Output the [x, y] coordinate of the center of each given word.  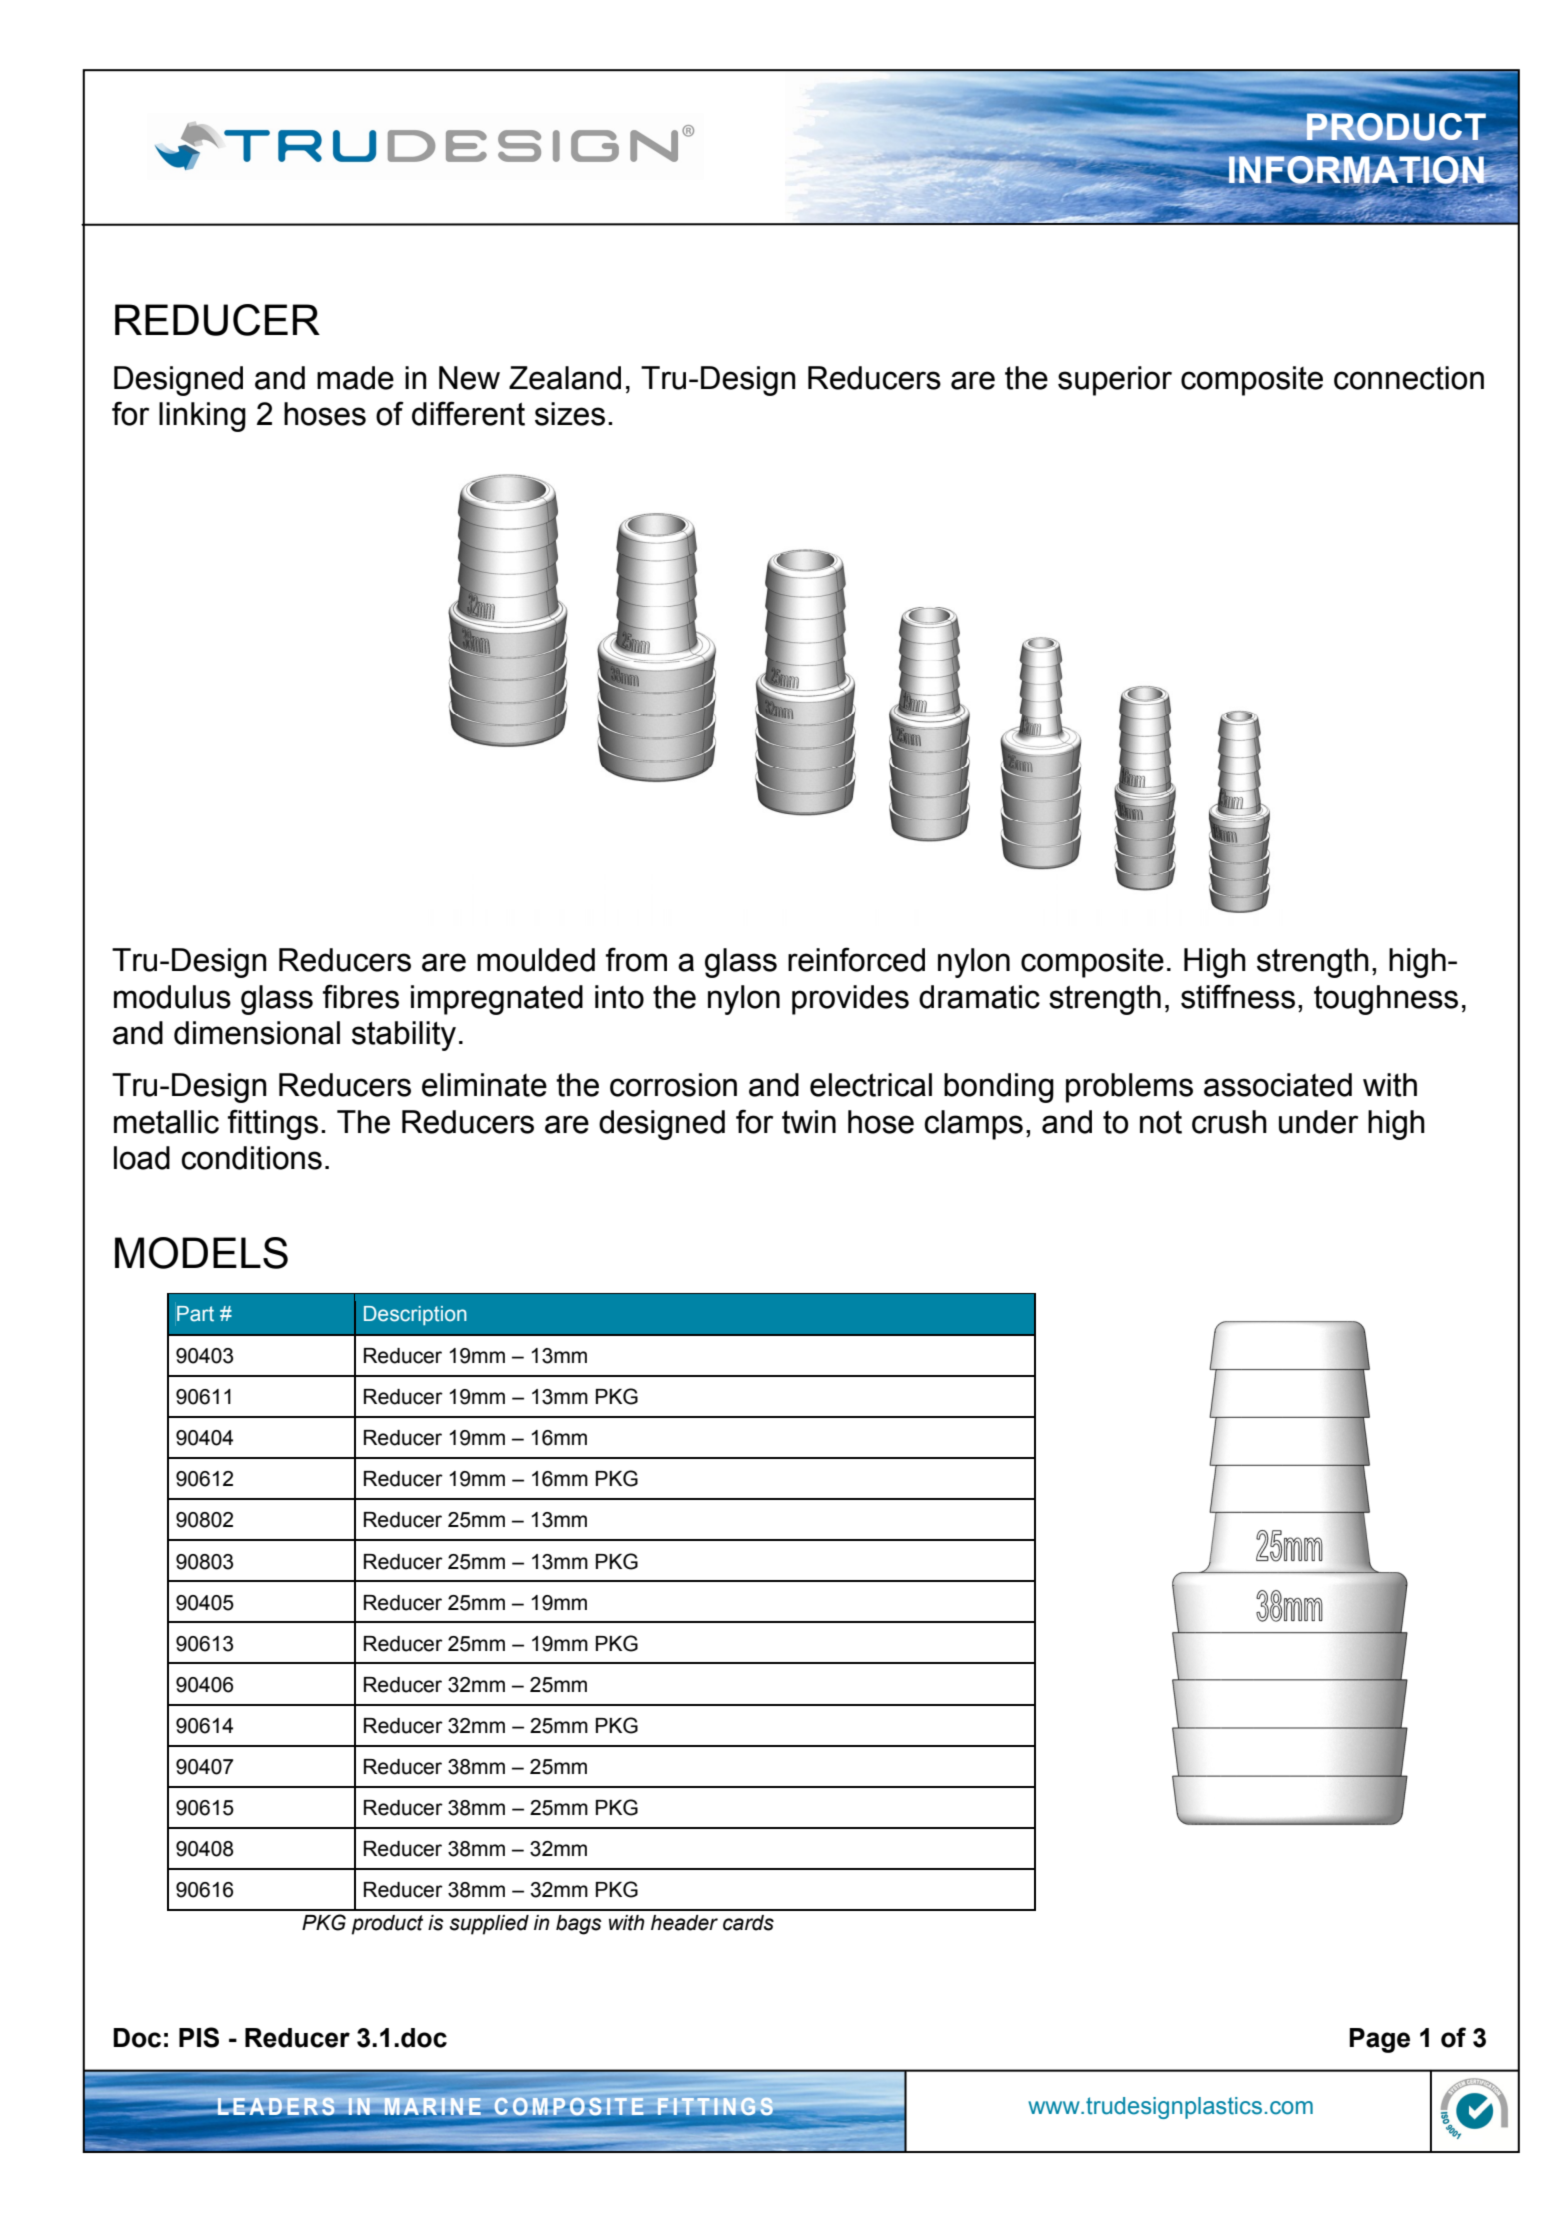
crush [1229, 1122]
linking [202, 417]
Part [195, 1314]
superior [1115, 381]
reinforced [856, 959]
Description [415, 1315]
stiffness [1238, 996]
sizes [570, 414]
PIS [199, 2037]
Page [1379, 2040]
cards [748, 1923]
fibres [361, 996]
